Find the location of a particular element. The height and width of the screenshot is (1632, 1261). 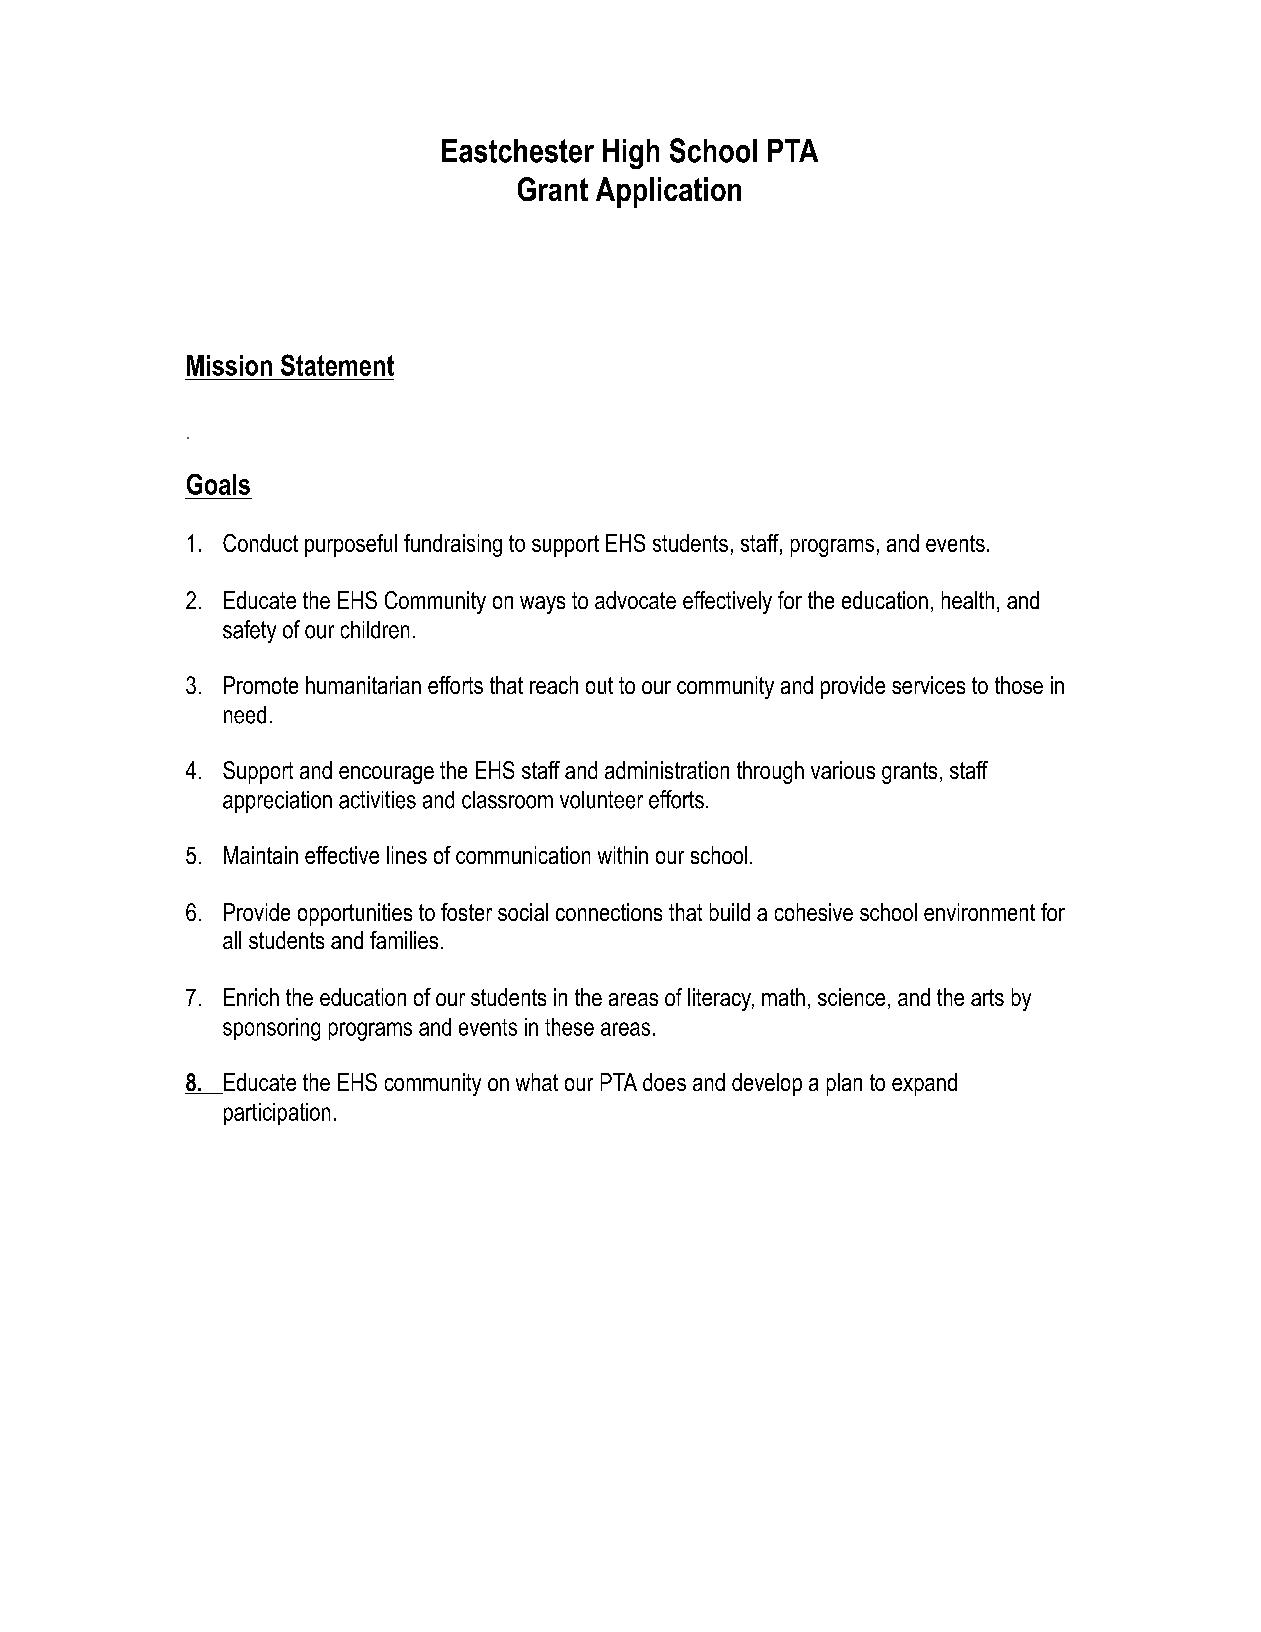

fundraising is located at coordinates (453, 545).
